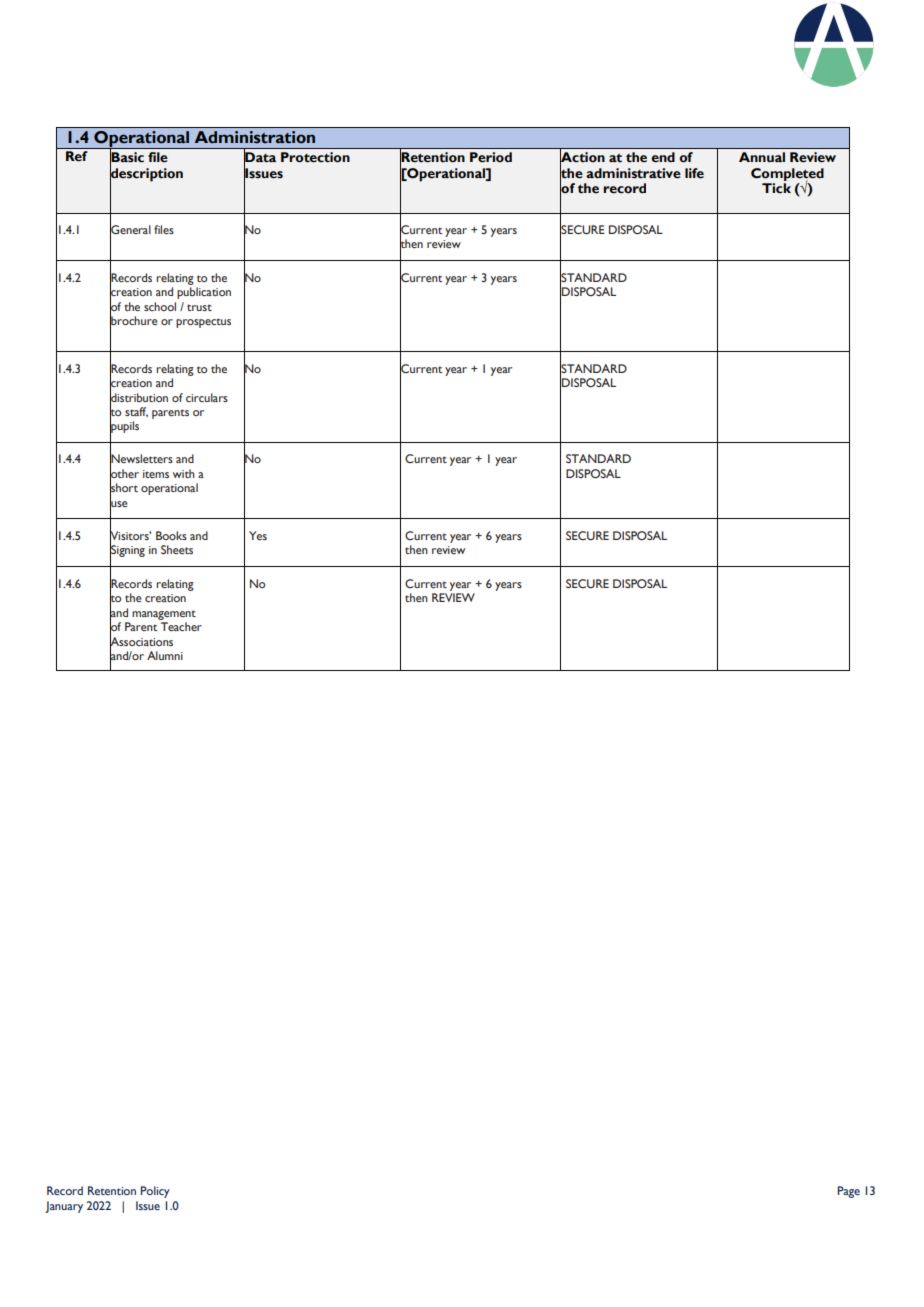 This document has width=924, height=1307. I want to click on Yes, so click(258, 535).
